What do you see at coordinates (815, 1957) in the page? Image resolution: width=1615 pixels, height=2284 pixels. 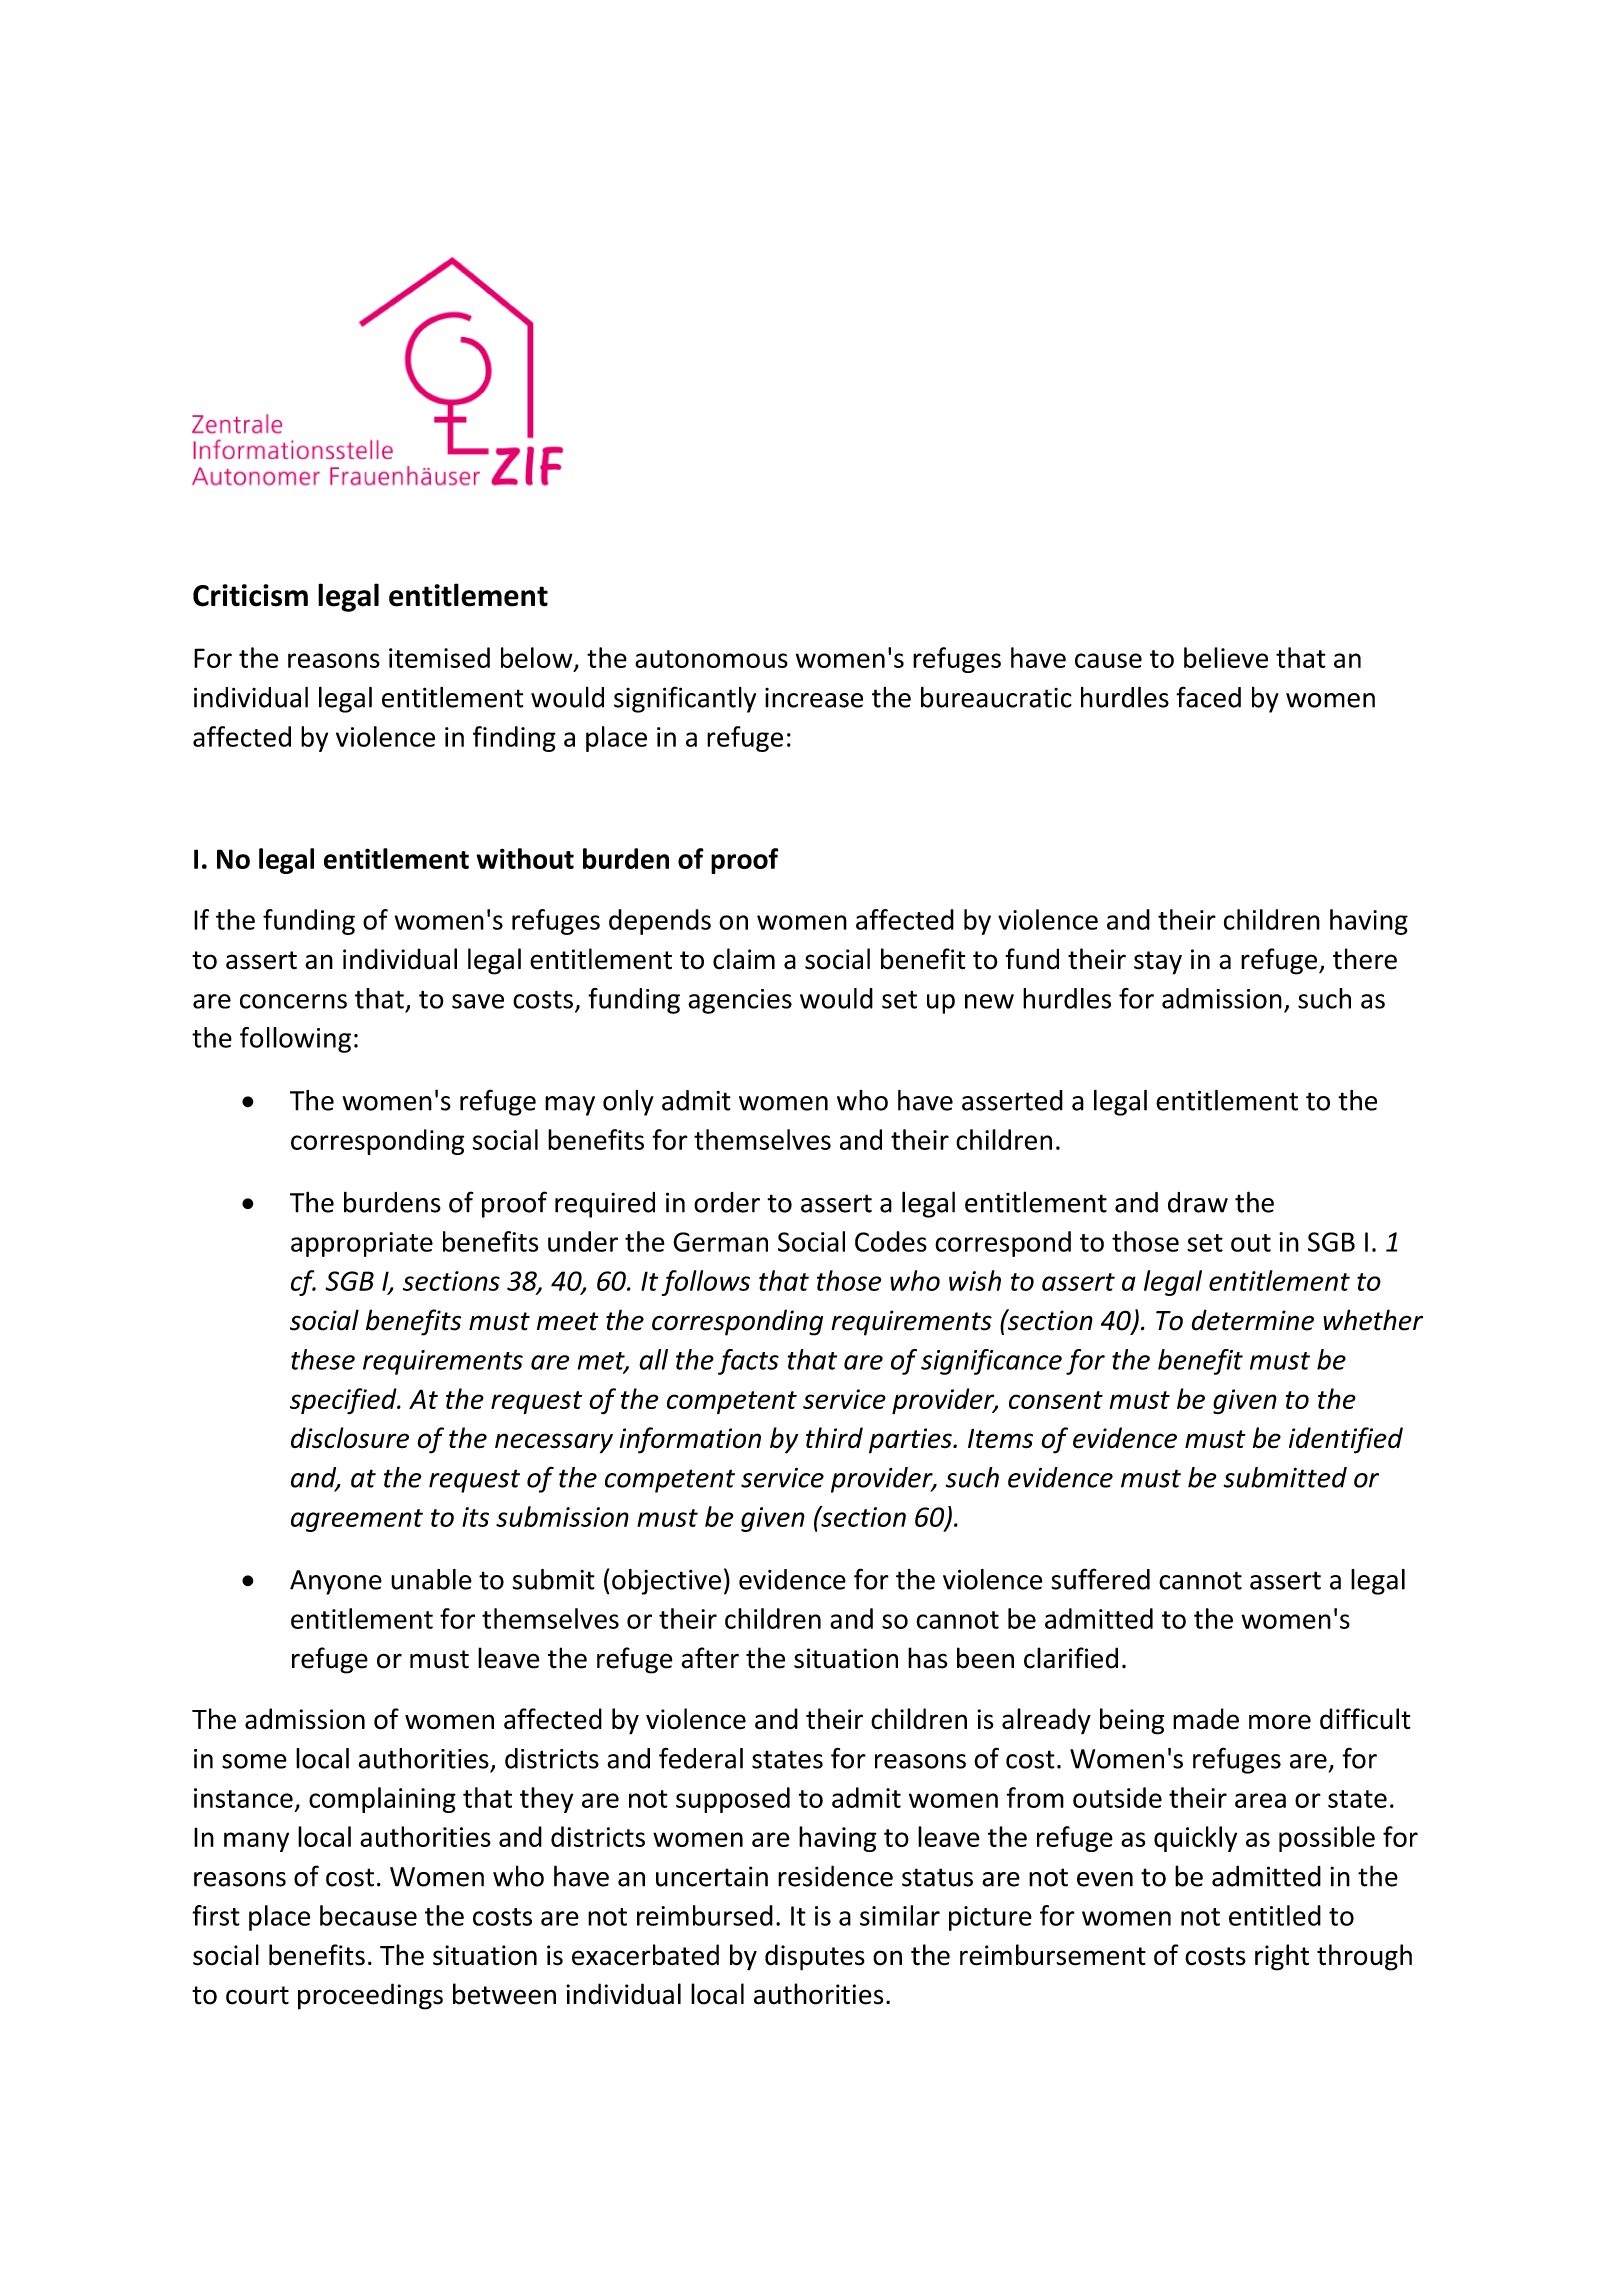 I see `disputes` at bounding box center [815, 1957].
